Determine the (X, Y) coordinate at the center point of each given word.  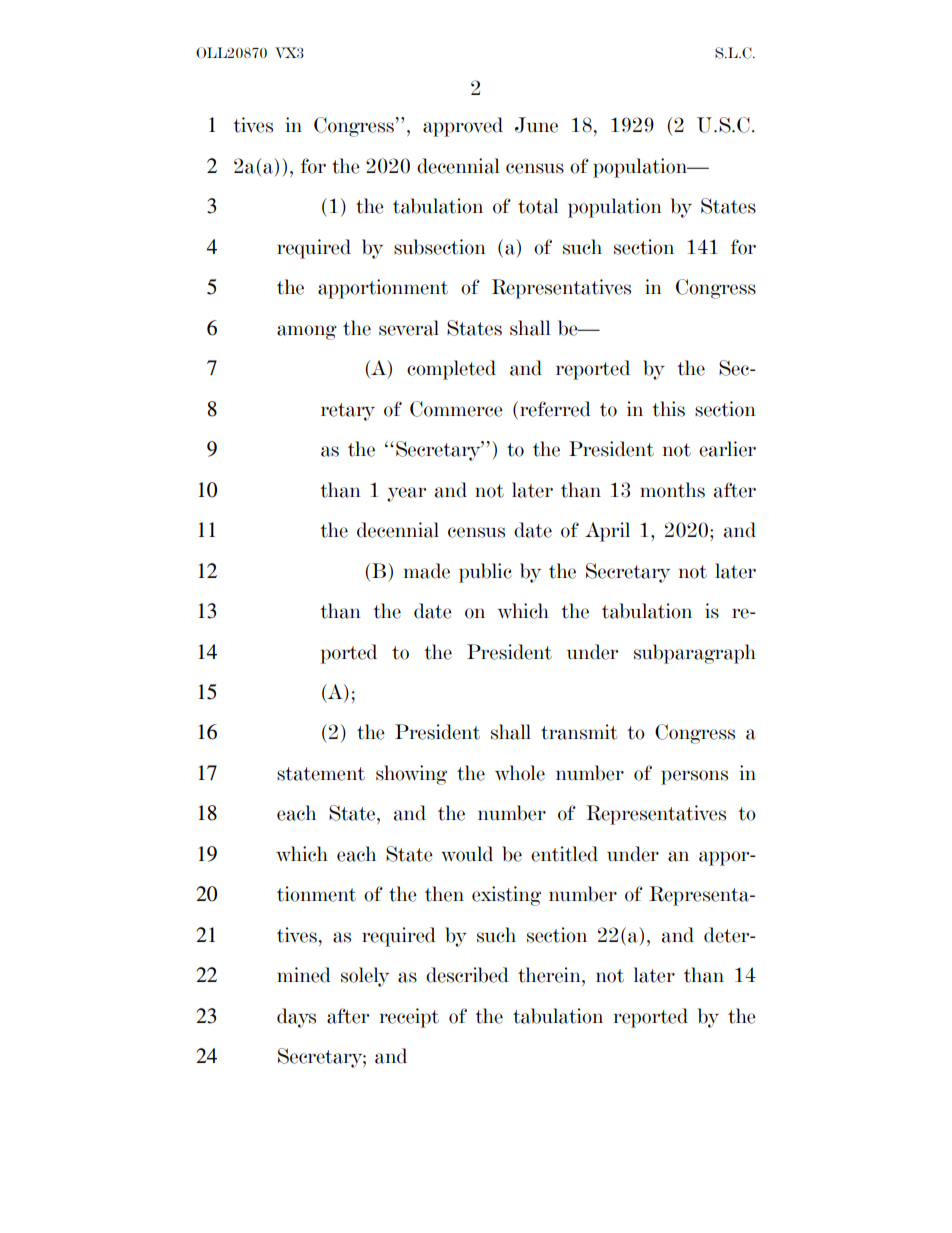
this (668, 409)
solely (365, 977)
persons (694, 777)
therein (550, 975)
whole (520, 773)
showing (411, 775)
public (485, 573)
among (307, 332)
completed (451, 370)
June (536, 125)
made (427, 571)
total (538, 206)
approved (463, 127)
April (607, 532)
